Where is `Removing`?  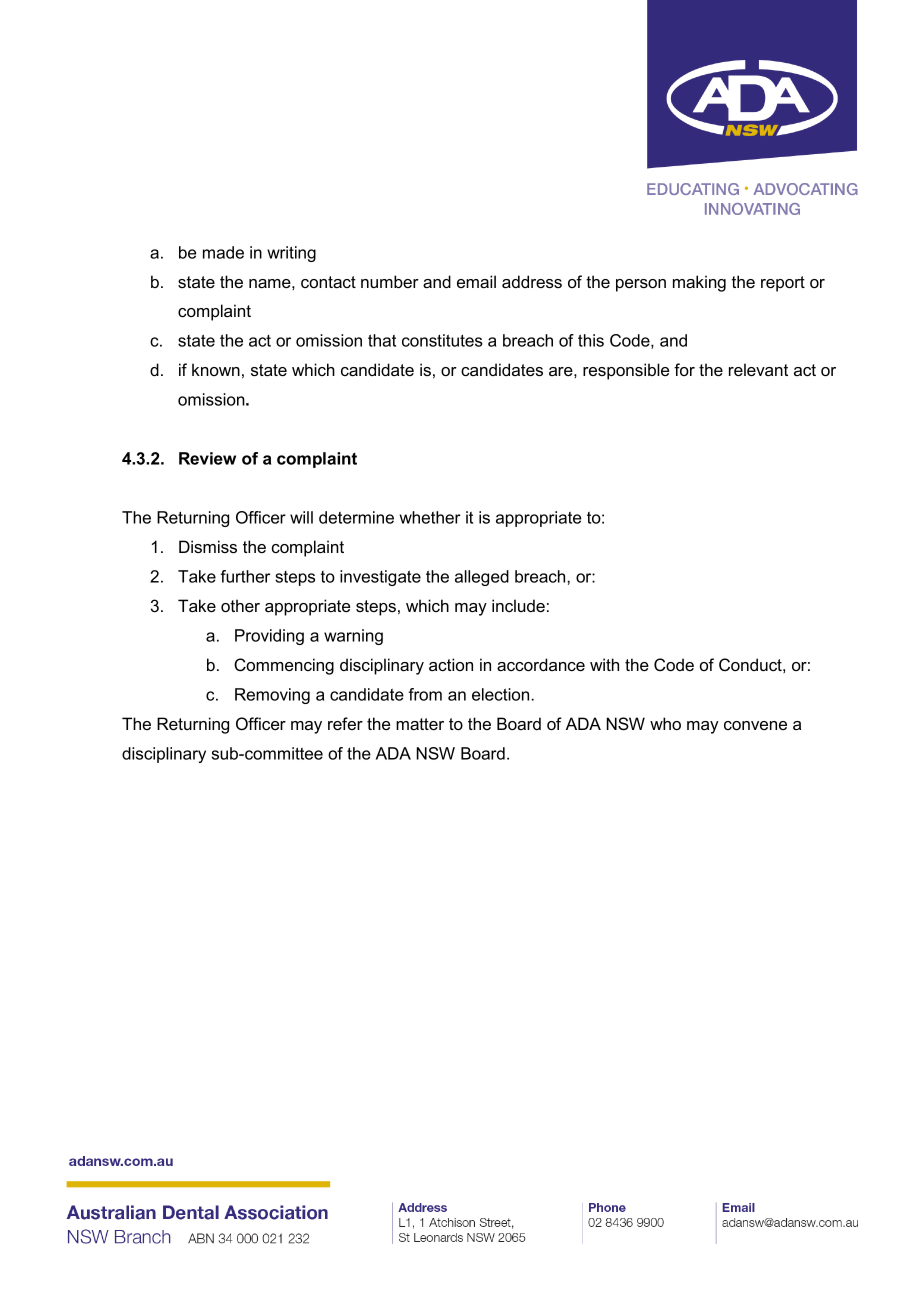 Removing is located at coordinates (272, 696).
